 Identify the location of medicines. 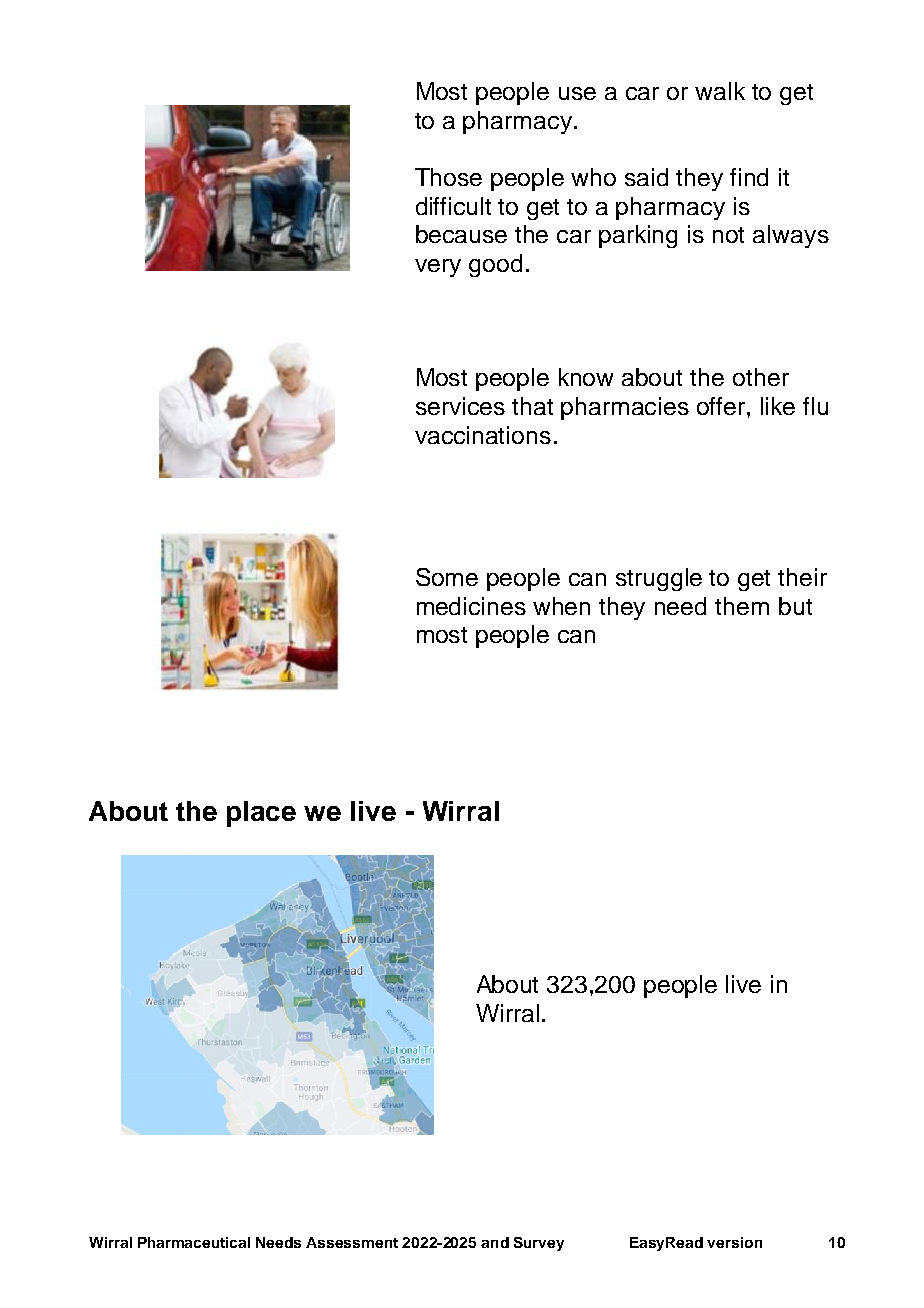
(471, 606).
